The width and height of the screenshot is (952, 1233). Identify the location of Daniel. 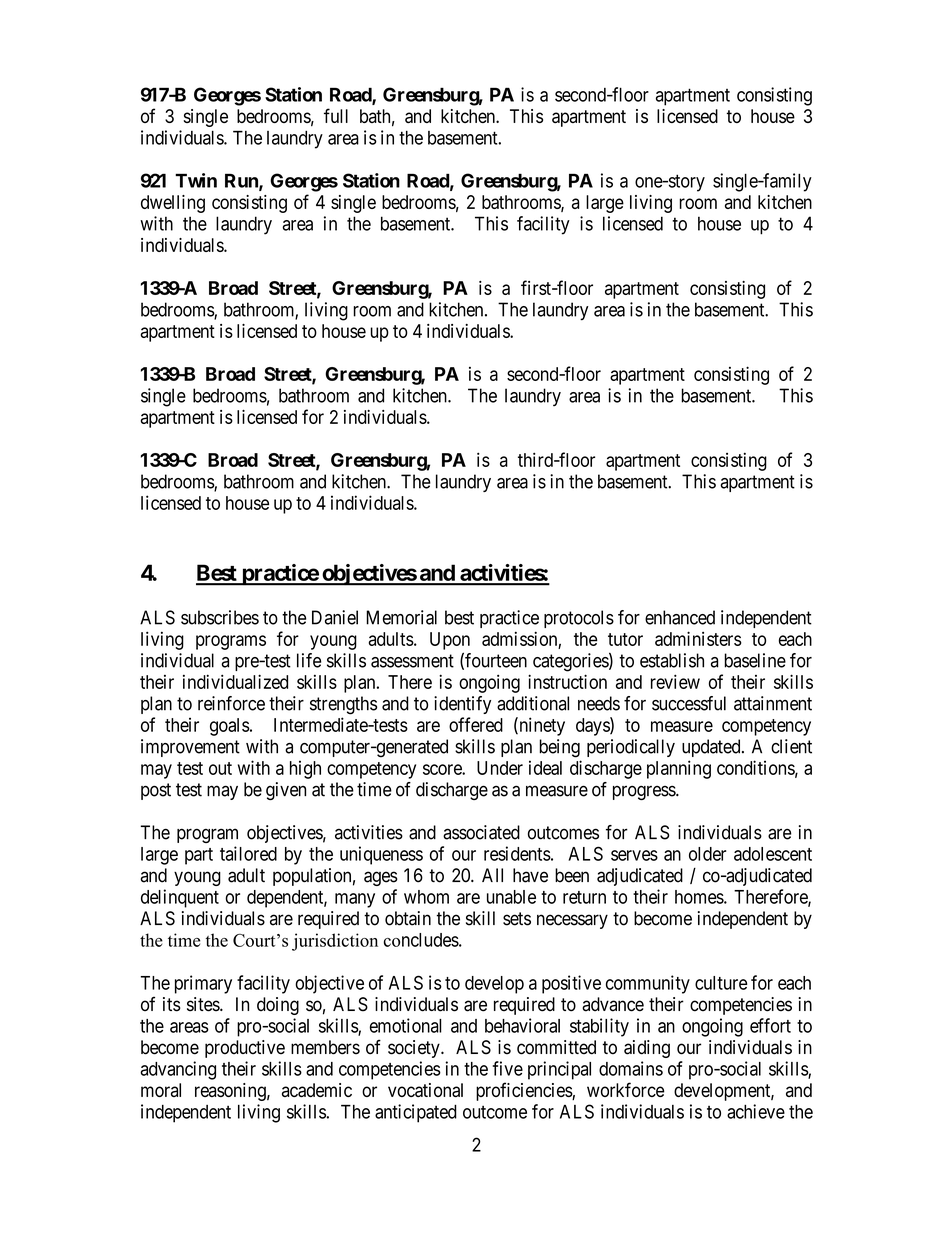
(335, 617).
